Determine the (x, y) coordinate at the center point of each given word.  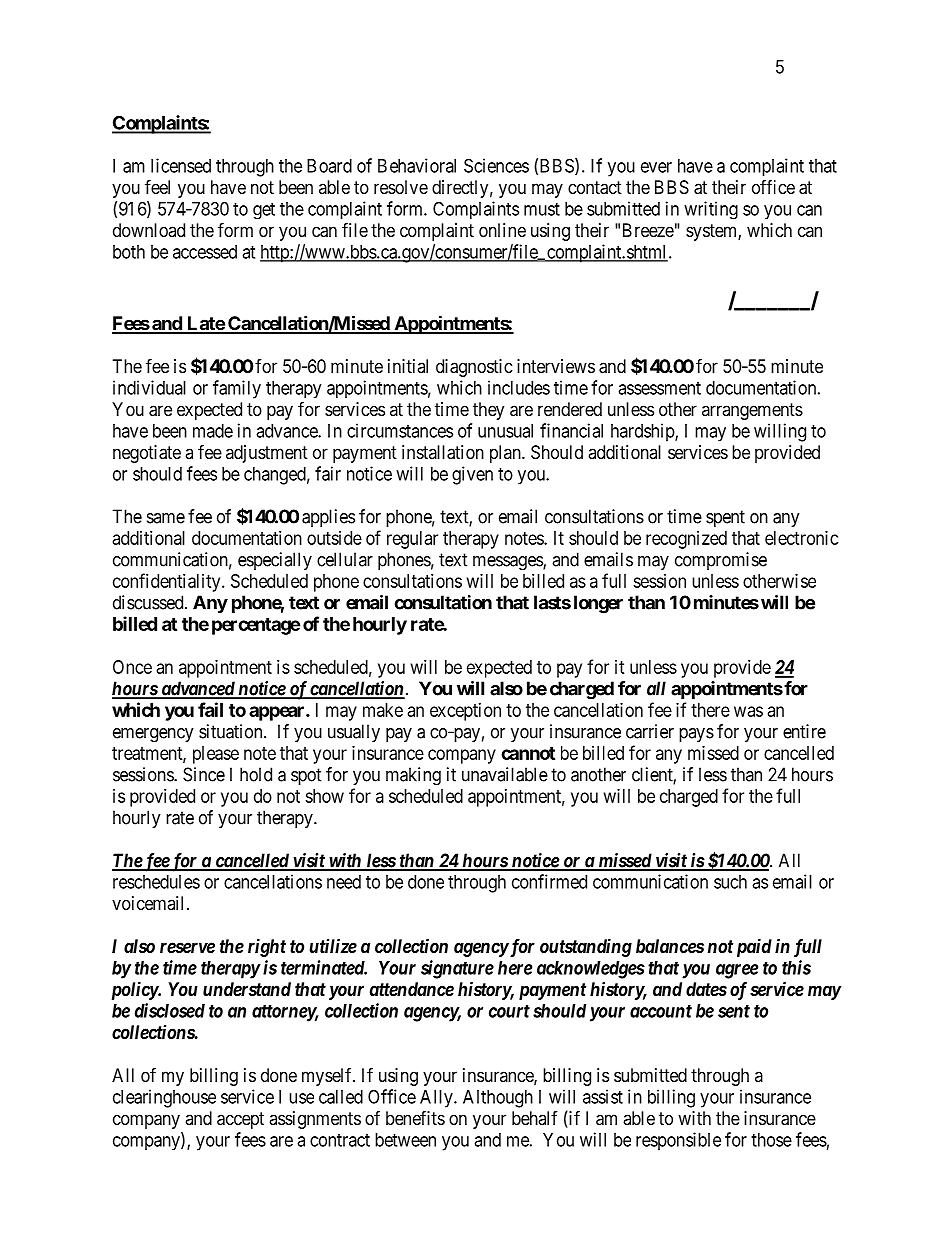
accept (240, 1120)
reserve (187, 947)
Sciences (496, 165)
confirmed (549, 881)
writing (711, 210)
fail (210, 709)
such (730, 882)
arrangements (752, 411)
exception (465, 712)
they (488, 411)
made (213, 431)
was (748, 711)
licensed (181, 165)
